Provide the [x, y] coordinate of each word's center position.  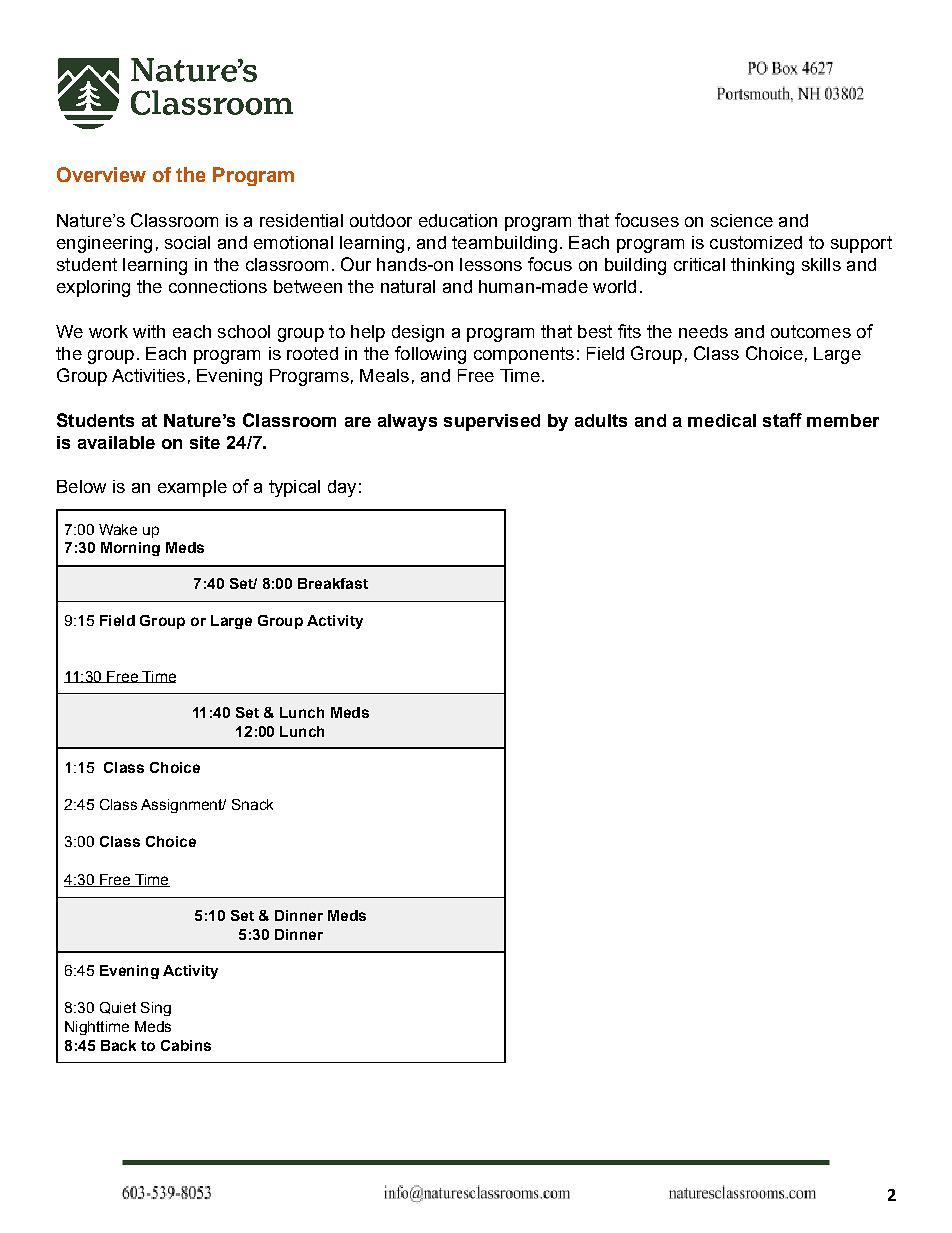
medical [722, 420]
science [742, 220]
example [192, 488]
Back [118, 1045]
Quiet [118, 1008]
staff [782, 420]
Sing [156, 1009]
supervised [492, 422]
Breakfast [333, 583]
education [458, 220]
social [187, 242]
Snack [252, 804]
